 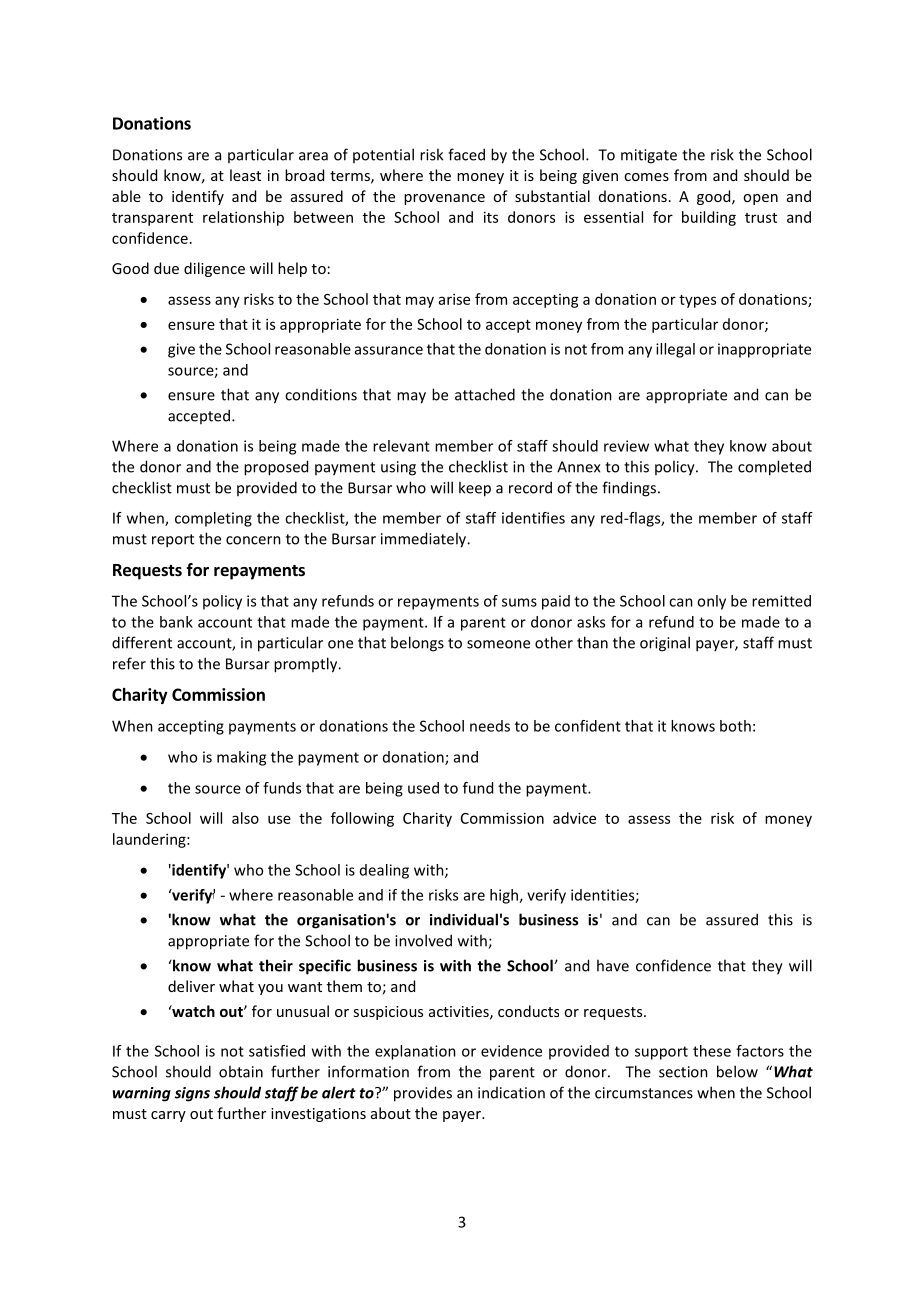 What do you see at coordinates (423, 1094) in the document?
I see `provides` at bounding box center [423, 1094].
